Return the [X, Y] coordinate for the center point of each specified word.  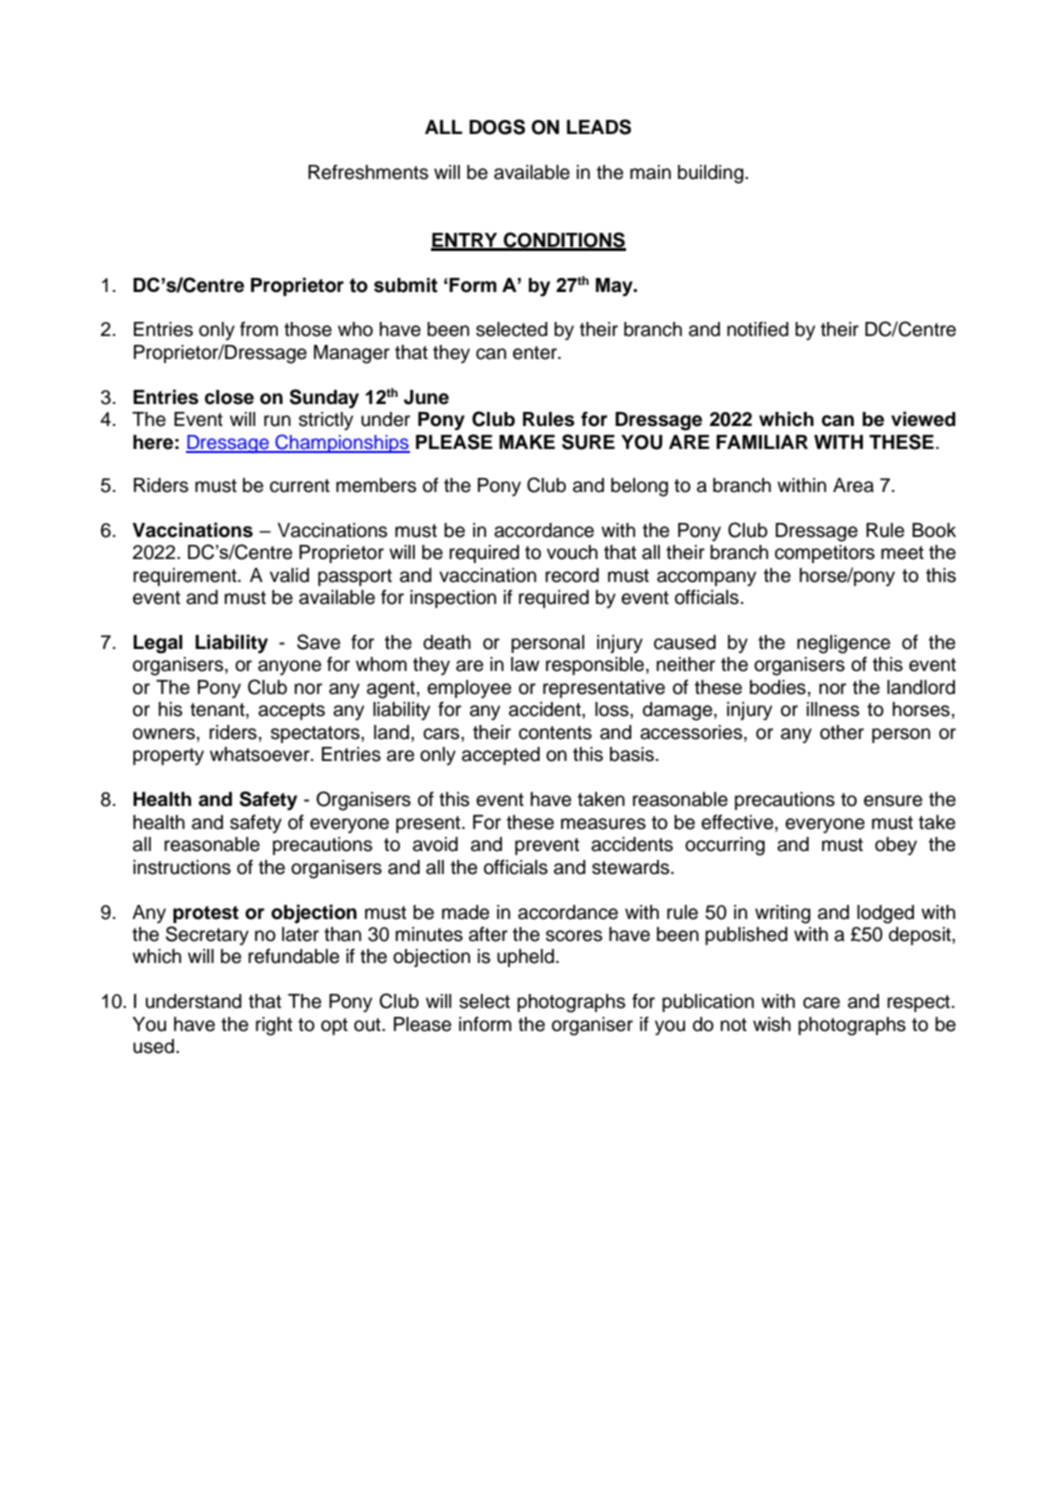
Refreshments [368, 172]
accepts [291, 711]
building [712, 174]
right [274, 1026]
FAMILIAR [762, 442]
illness [833, 709]
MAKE [527, 442]
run [277, 421]
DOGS [497, 127]
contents [555, 733]
